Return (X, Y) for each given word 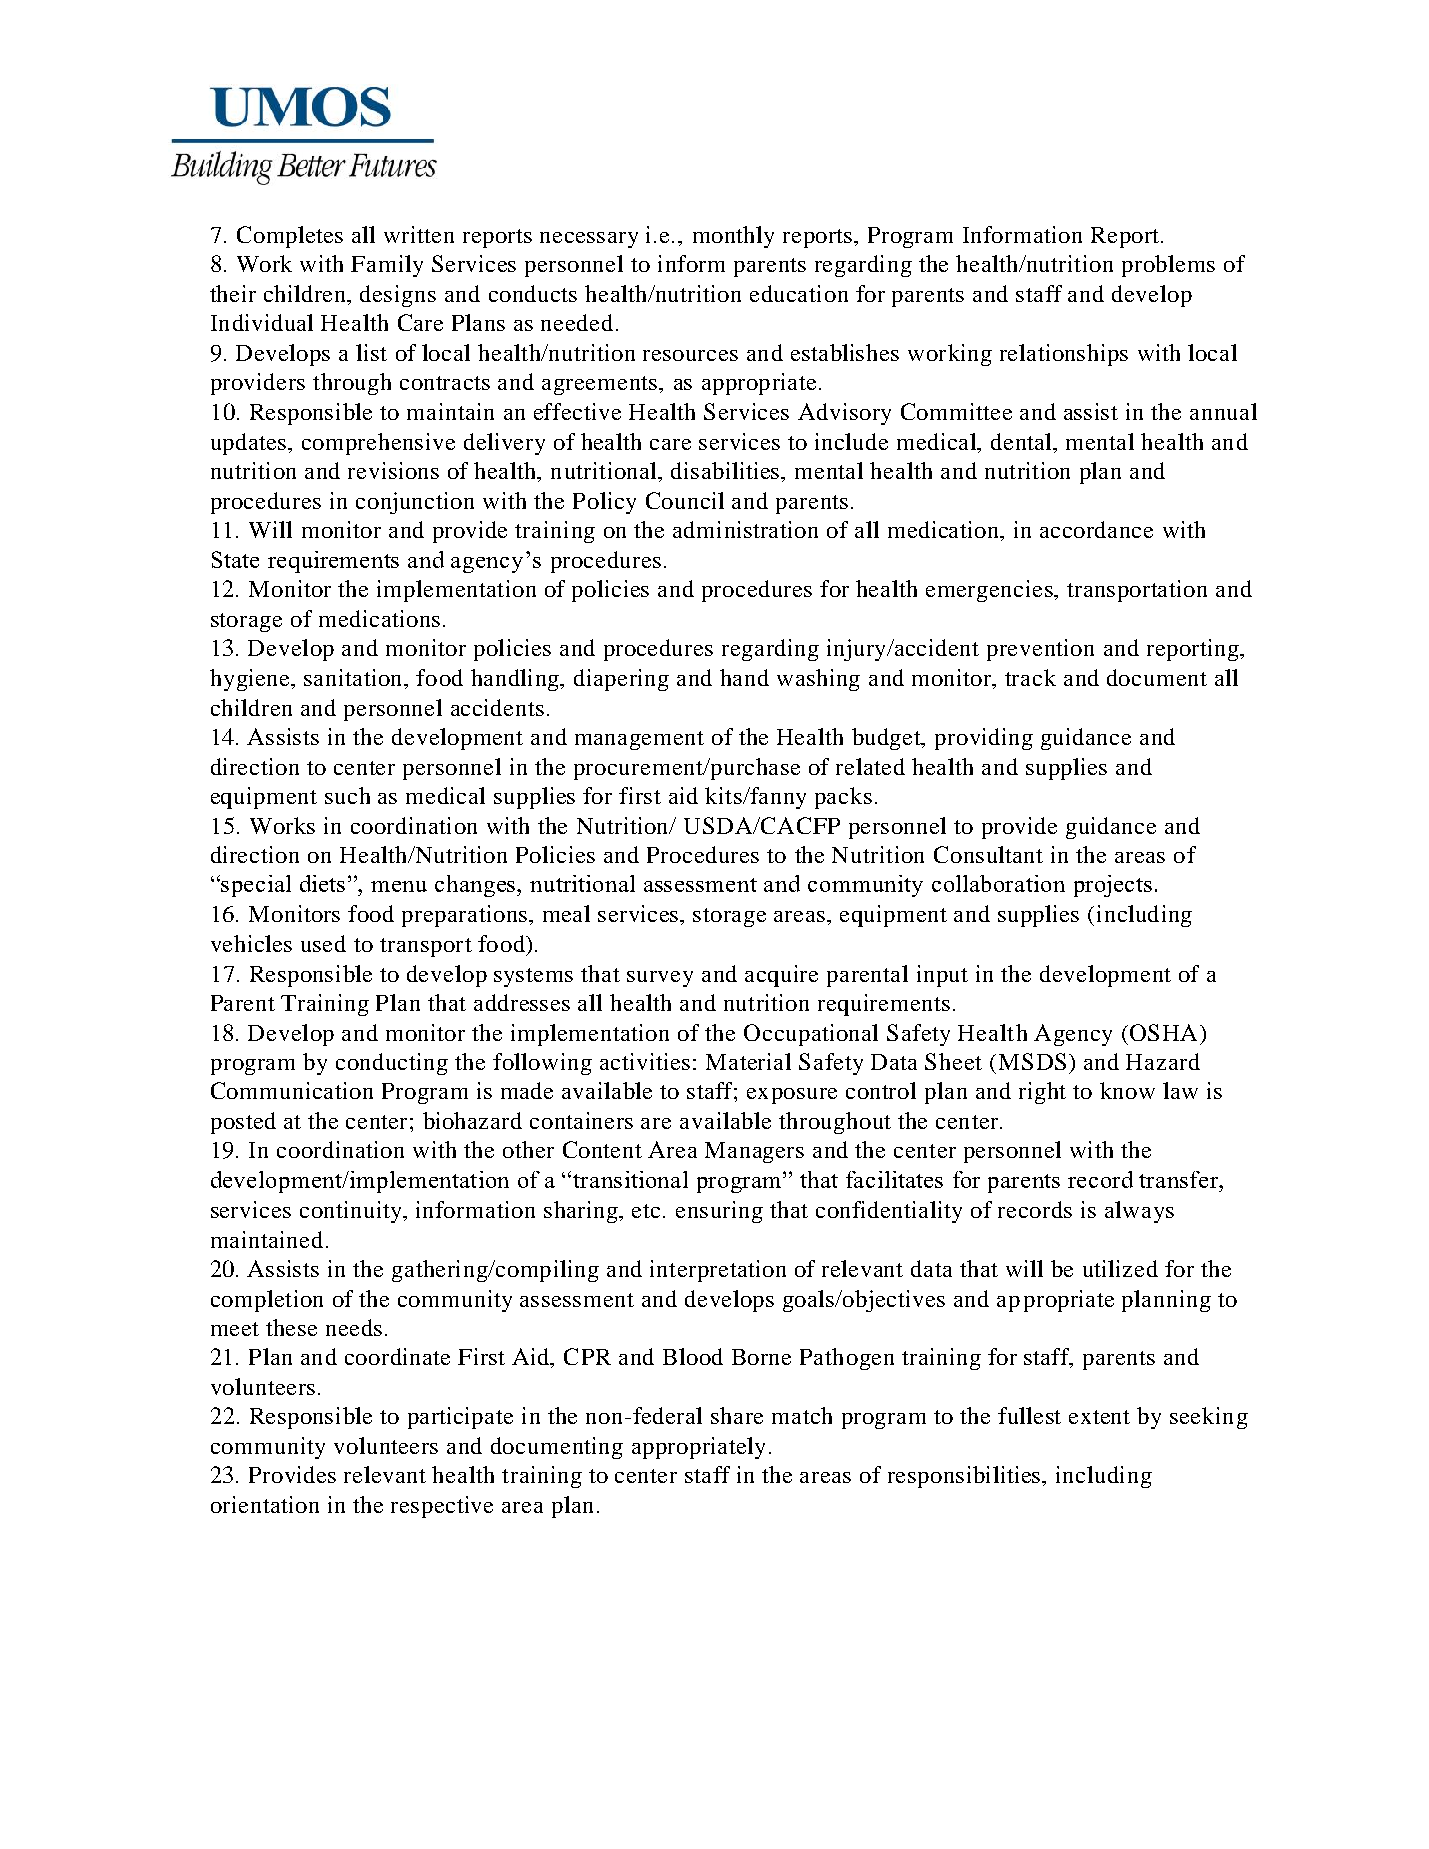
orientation (265, 1504)
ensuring (719, 1212)
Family (387, 266)
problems (1168, 266)
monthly (733, 237)
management (639, 740)
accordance (1096, 529)
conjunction (415, 503)
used (323, 943)
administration (745, 529)
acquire (781, 976)
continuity (352, 1212)
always (1139, 1212)
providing (984, 739)
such (347, 795)
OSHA (1163, 1032)
